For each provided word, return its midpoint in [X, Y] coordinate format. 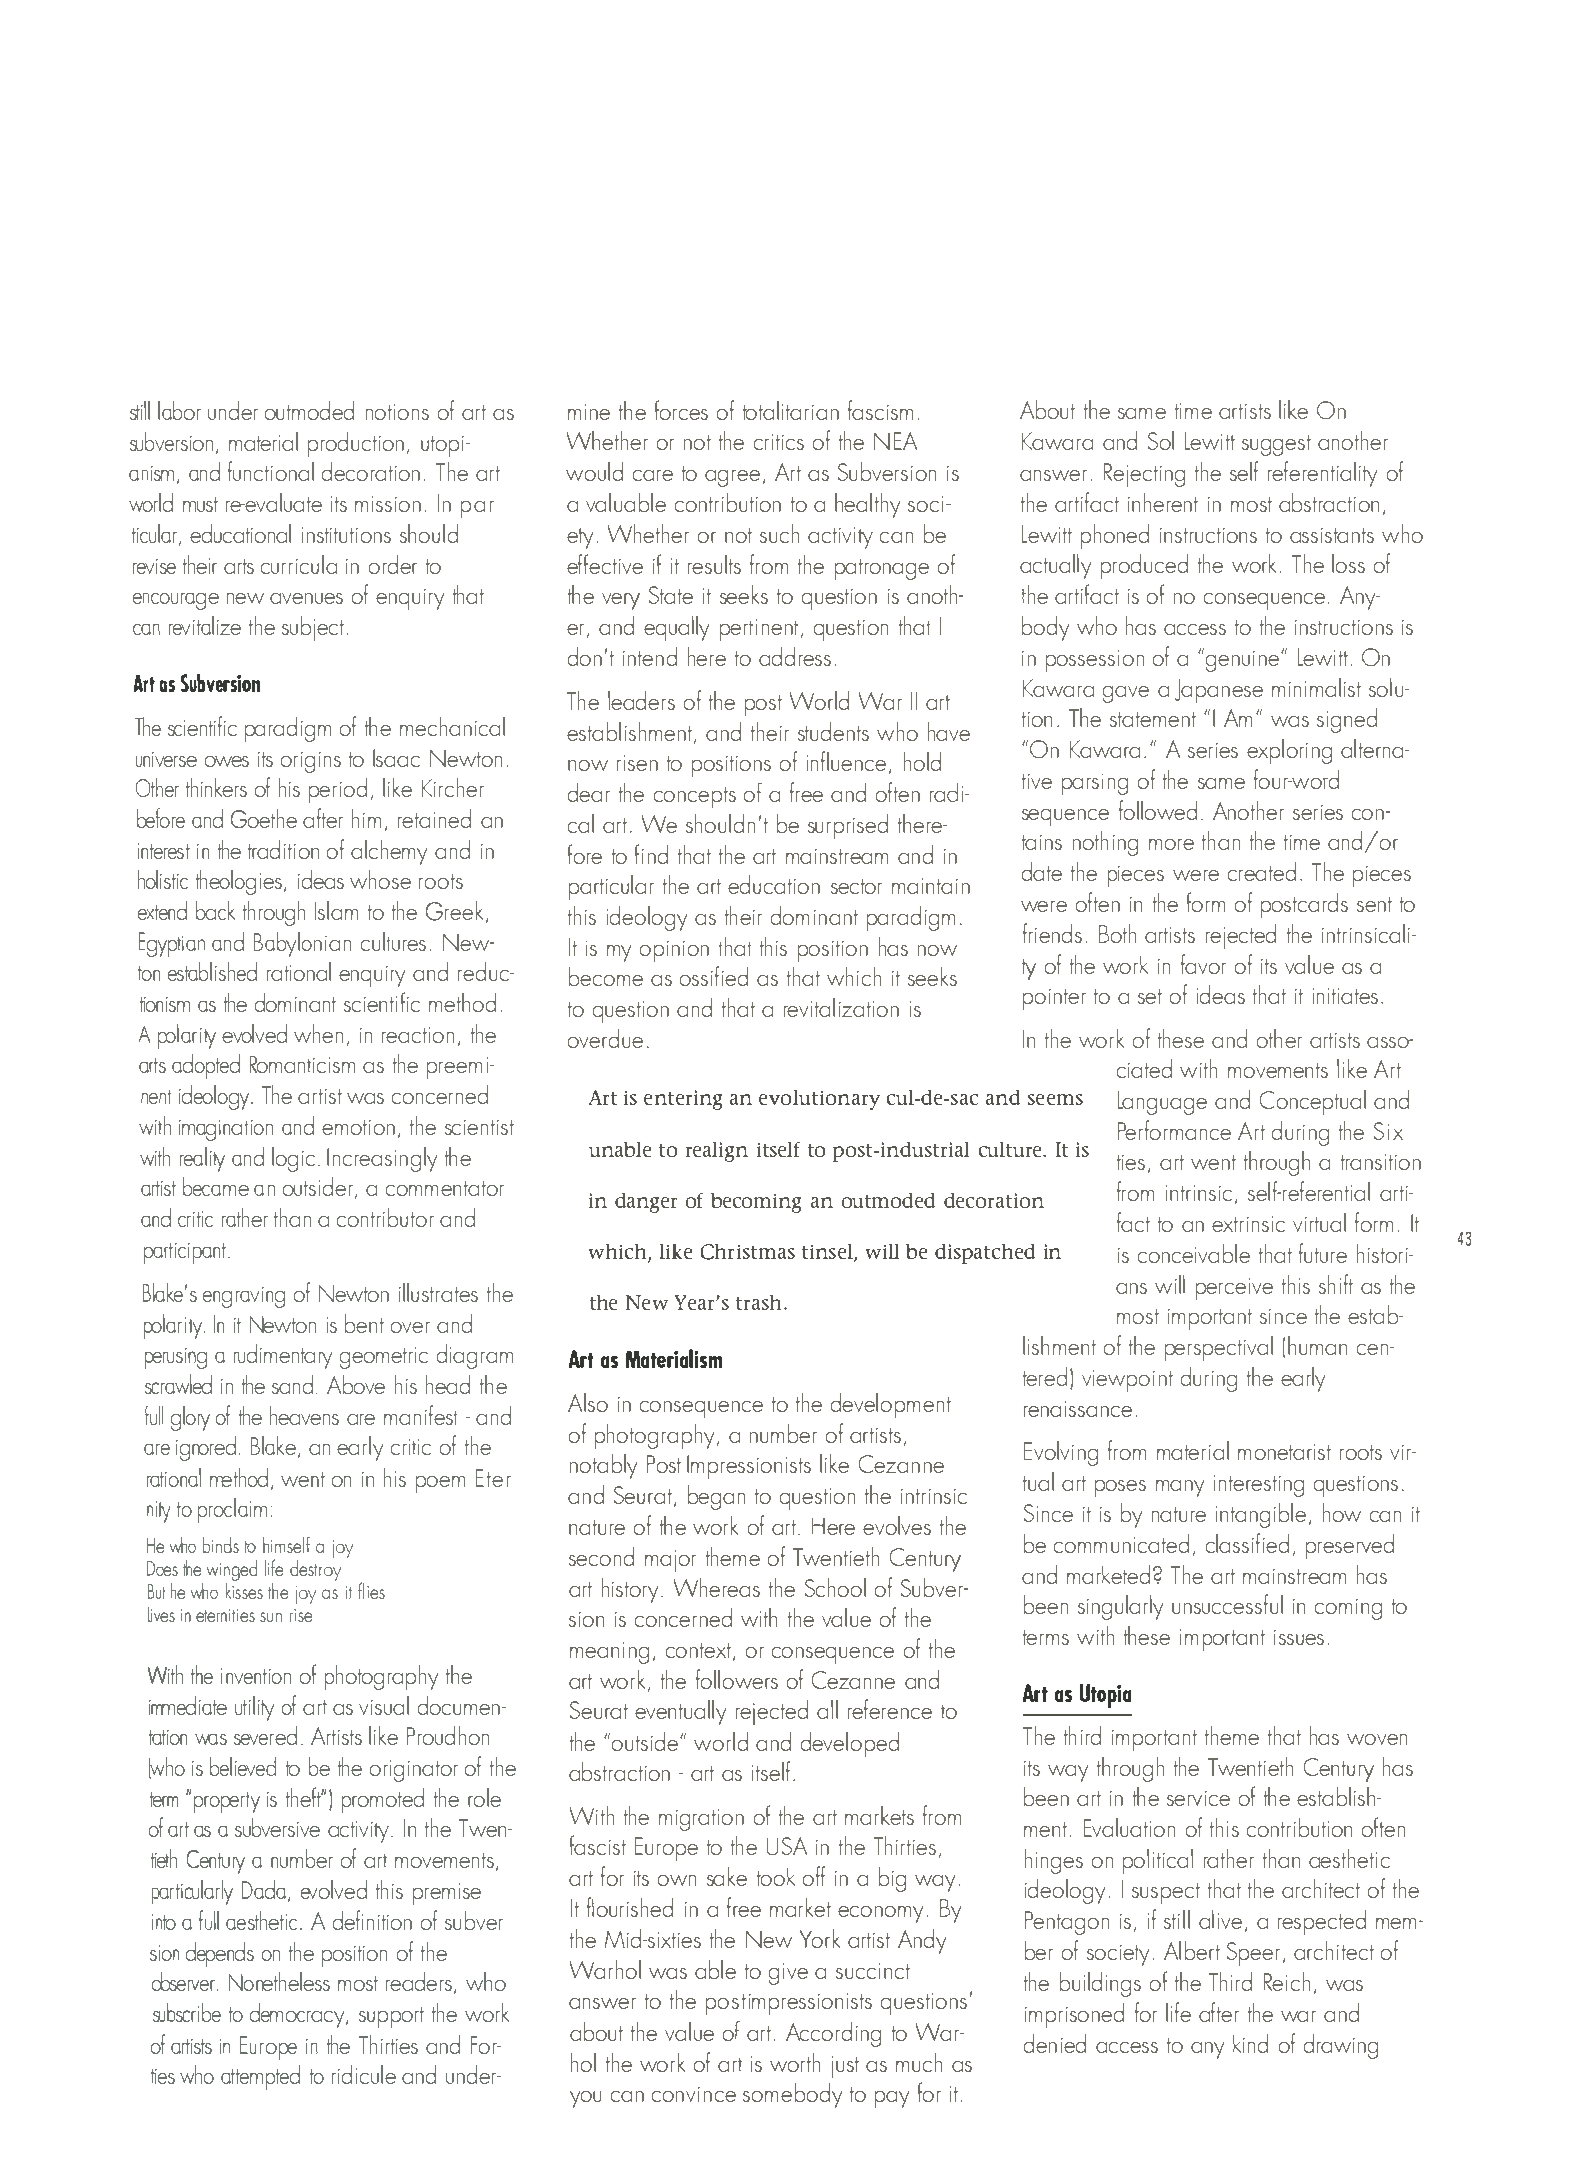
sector [856, 886]
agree [732, 478]
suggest [1276, 445]
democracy [298, 2015]
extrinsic [1248, 1224]
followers [737, 1679]
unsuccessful [1227, 1604]
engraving [244, 1297]
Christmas [748, 1252]
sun [271, 1617]
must [200, 504]
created [1262, 871]
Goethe [264, 818]
